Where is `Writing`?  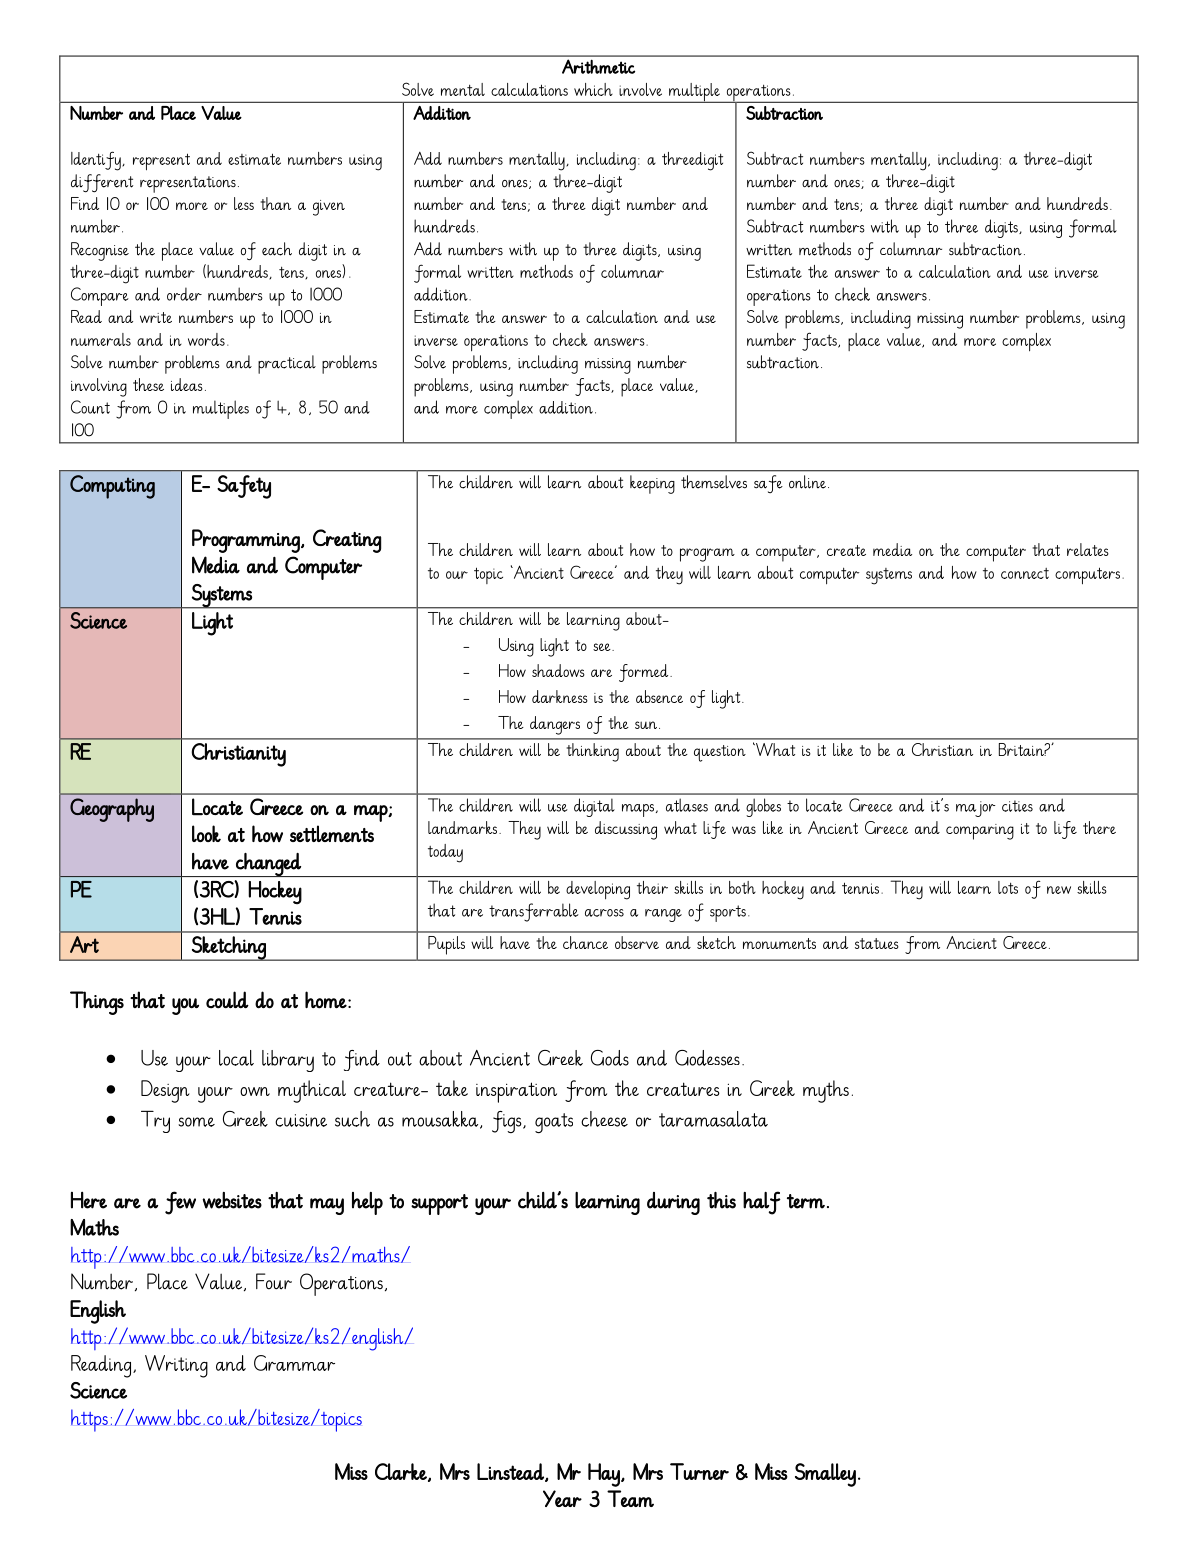
Writing is located at coordinates (176, 1366).
